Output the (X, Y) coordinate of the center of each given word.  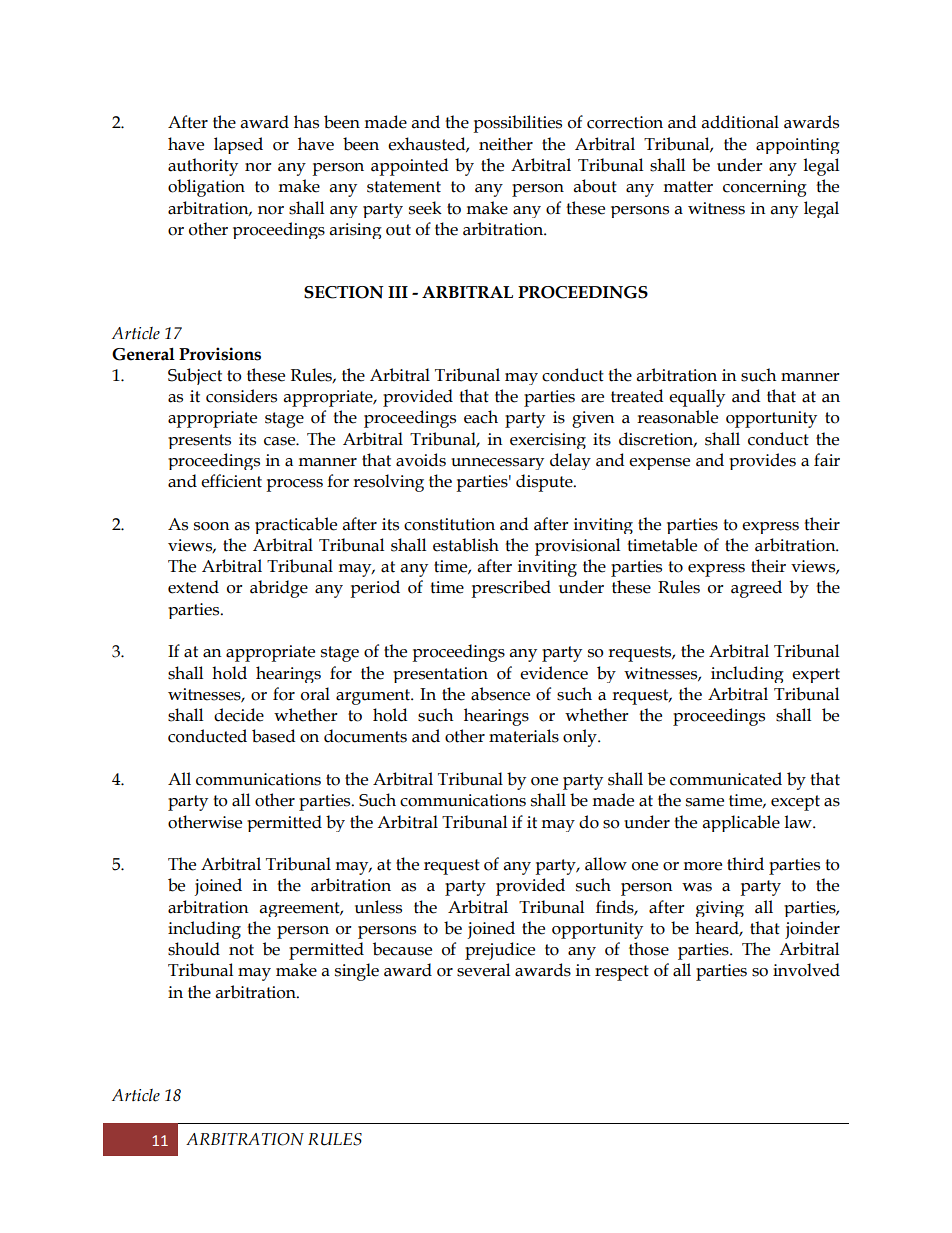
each (481, 417)
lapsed (238, 145)
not (241, 950)
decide (239, 715)
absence (500, 694)
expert (816, 675)
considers (241, 396)
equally (697, 398)
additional (740, 122)
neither (506, 144)
